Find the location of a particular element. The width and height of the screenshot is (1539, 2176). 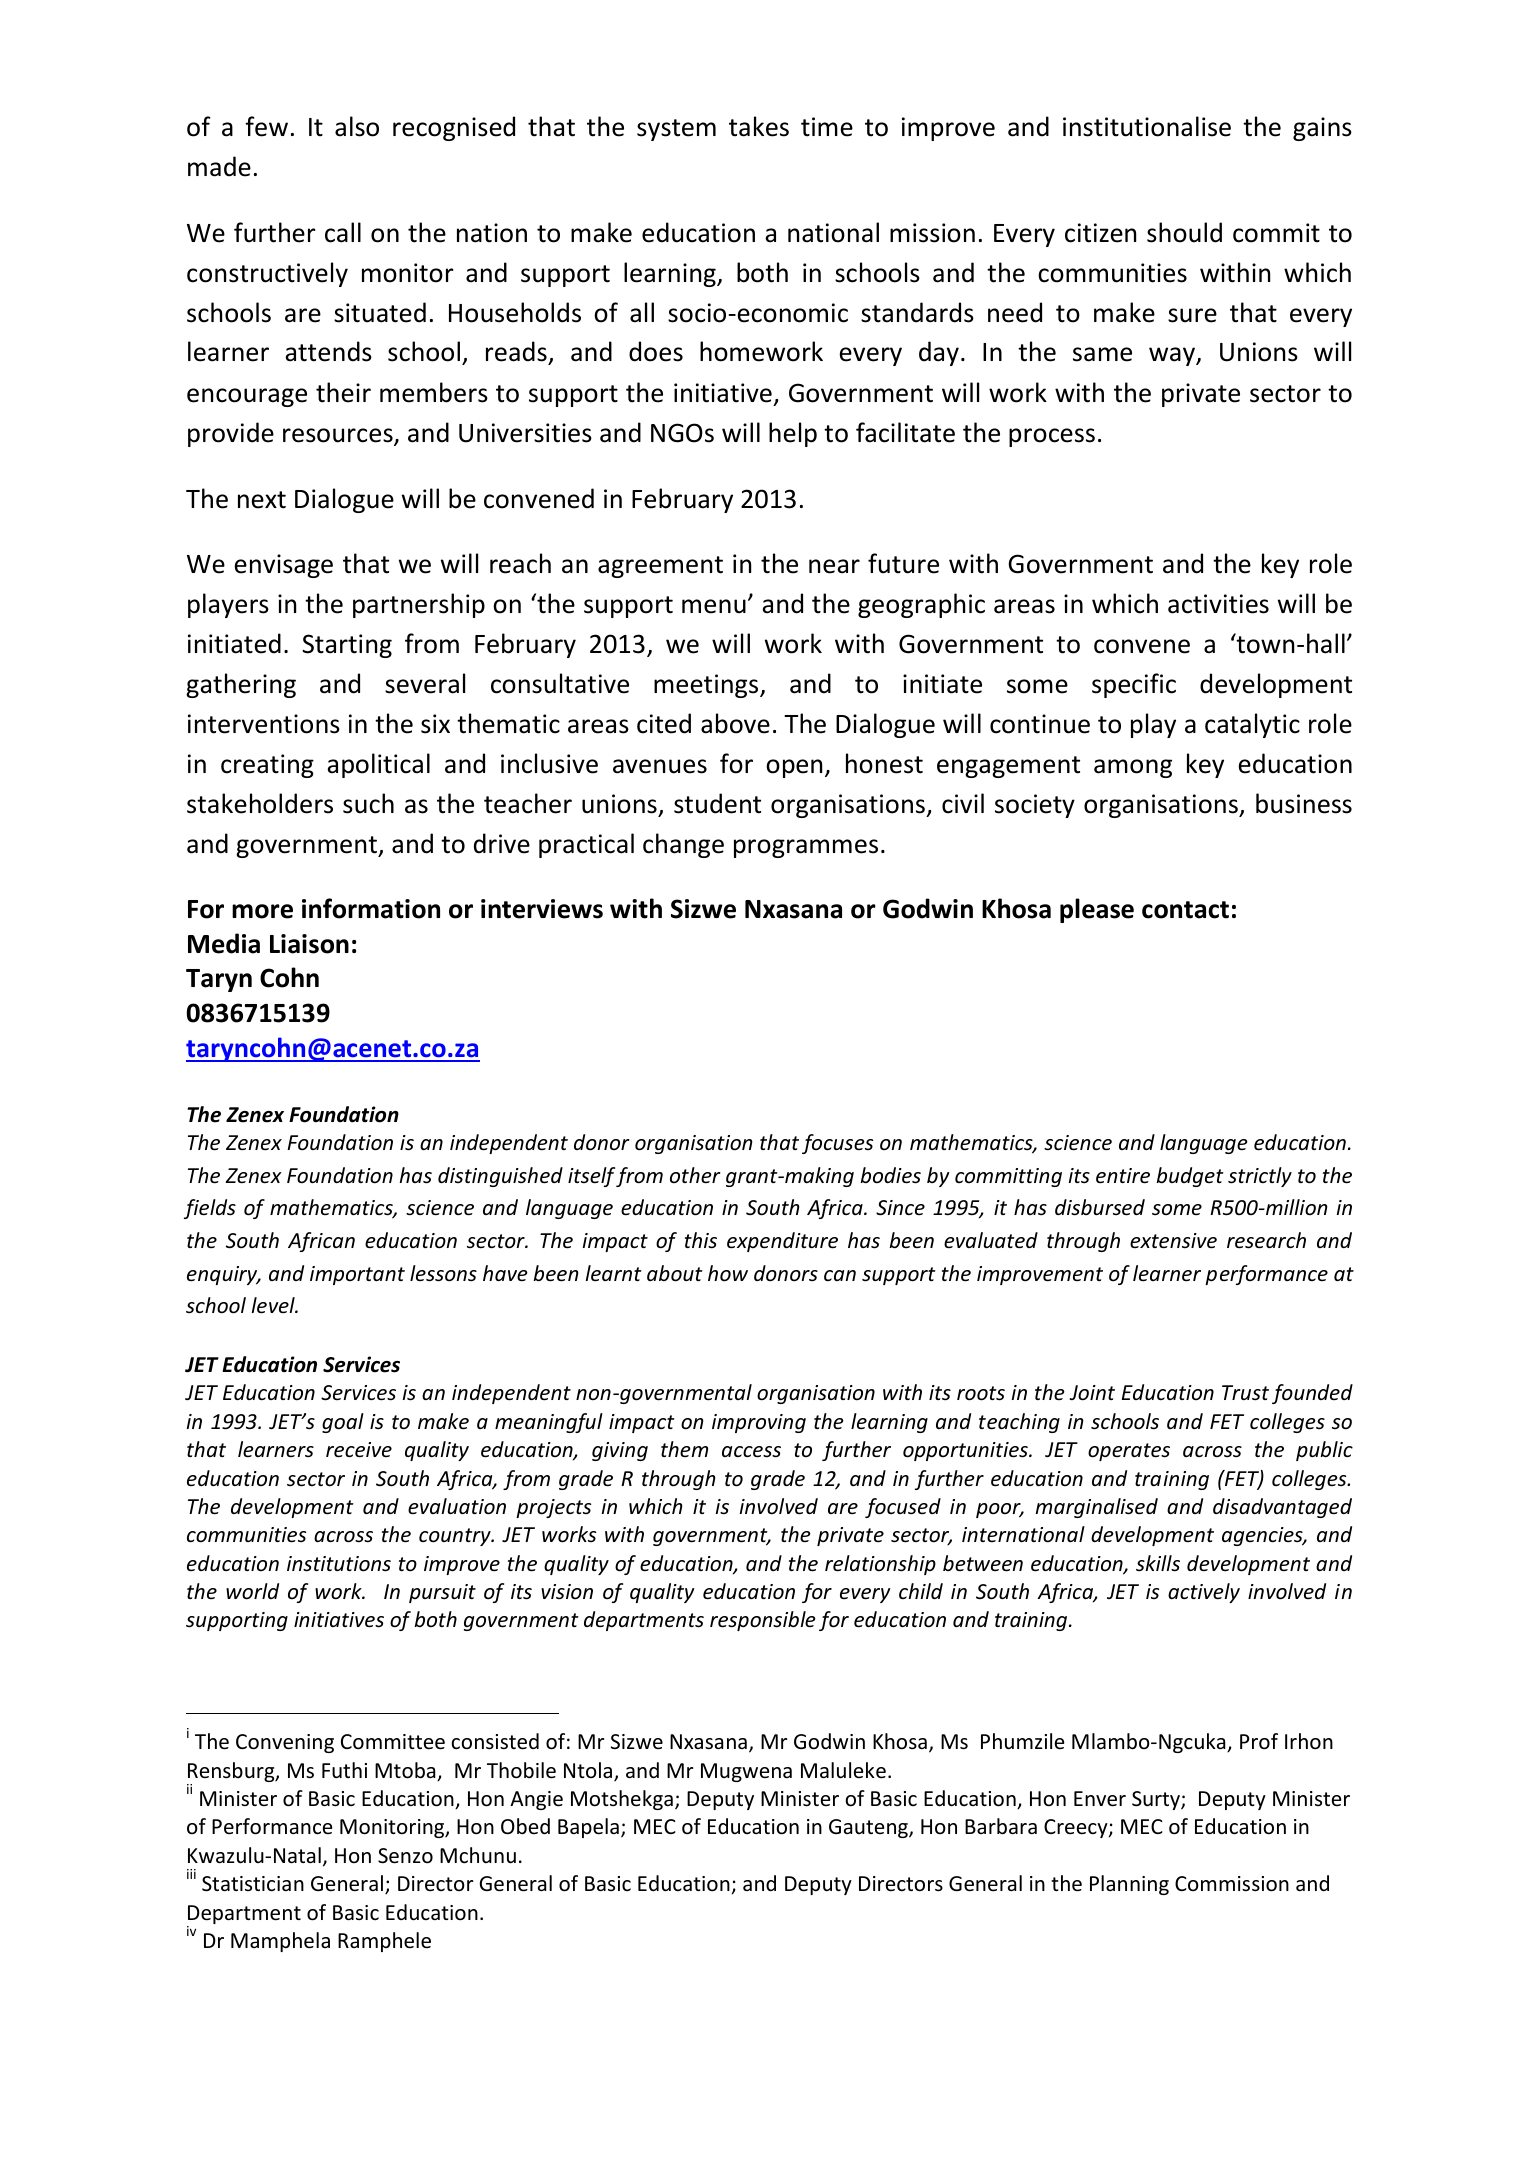

takes is located at coordinates (759, 126).
